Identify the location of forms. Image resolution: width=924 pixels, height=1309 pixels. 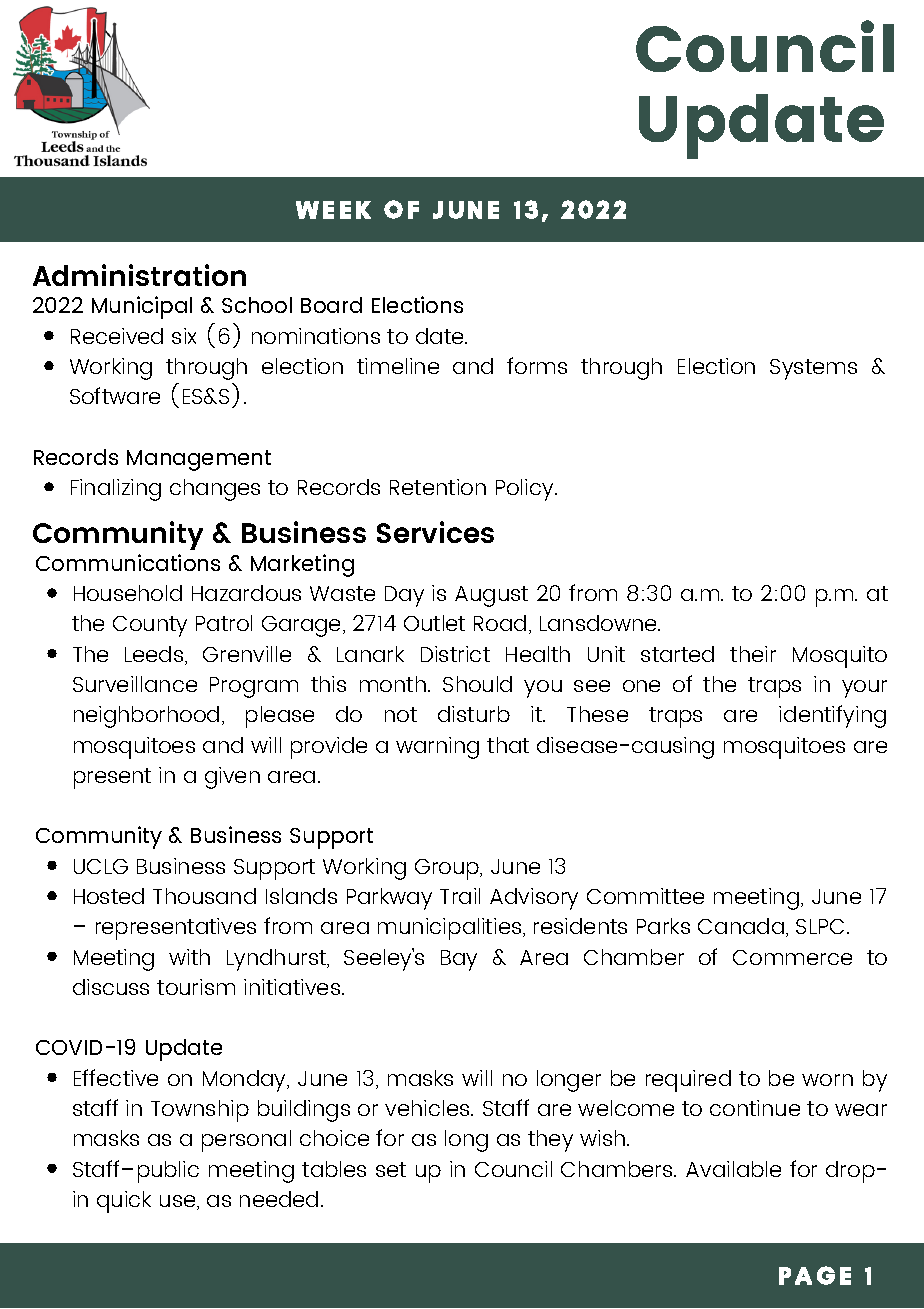
(537, 365).
